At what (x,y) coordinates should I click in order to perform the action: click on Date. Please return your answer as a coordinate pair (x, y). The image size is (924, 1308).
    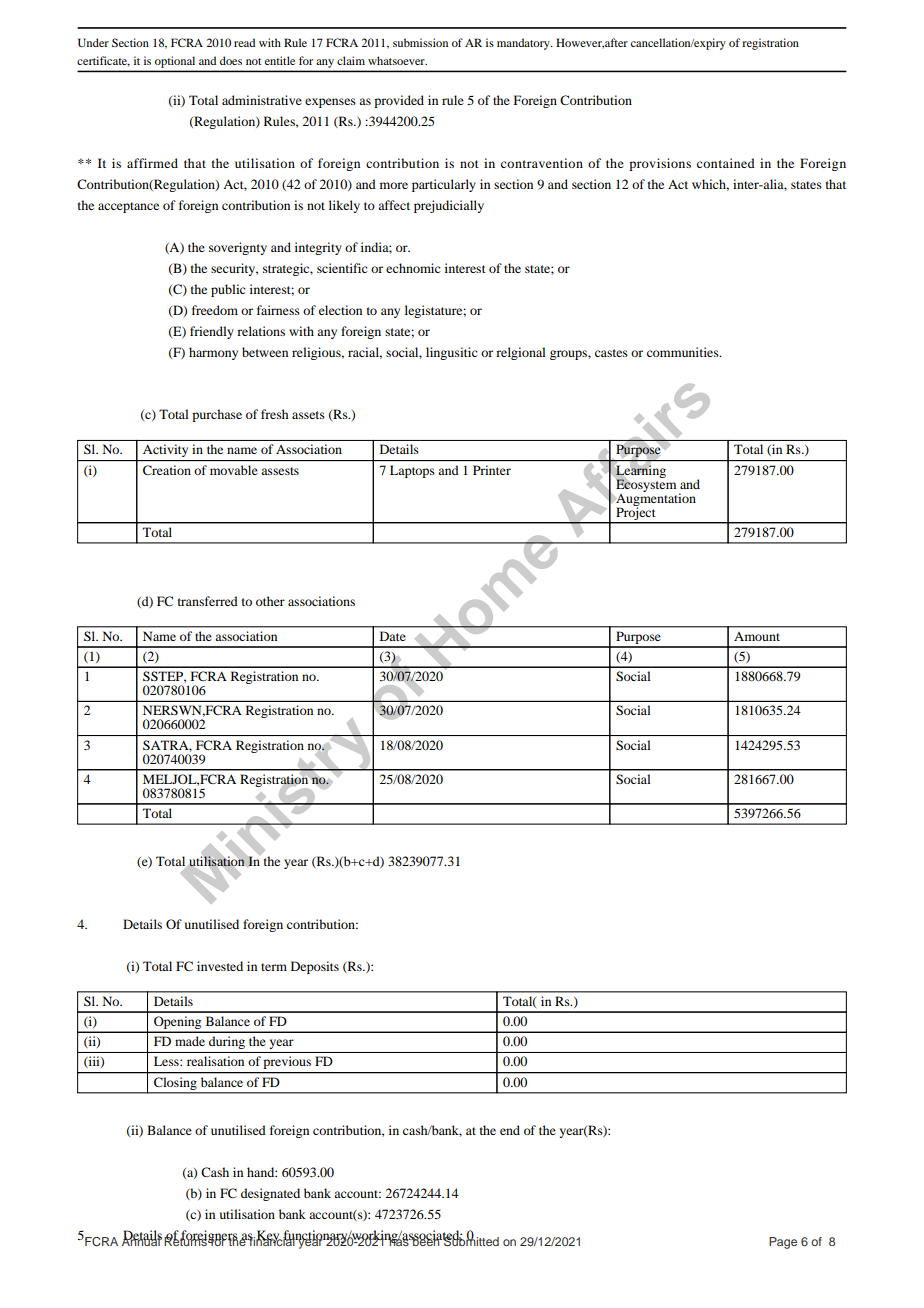
    Looking at the image, I should click on (393, 636).
